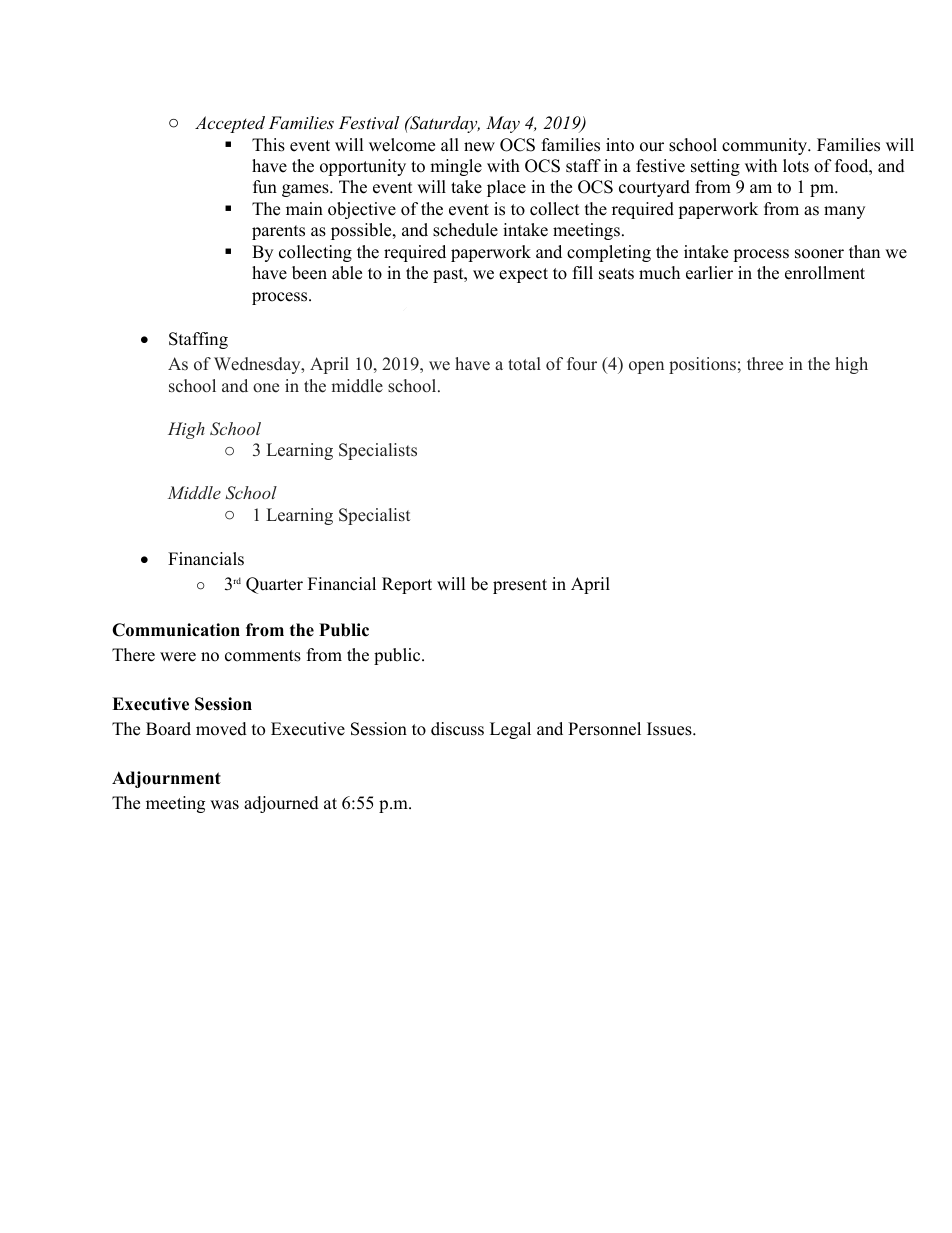  Describe the element at coordinates (510, 730) in the screenshot. I see `Legal` at that location.
